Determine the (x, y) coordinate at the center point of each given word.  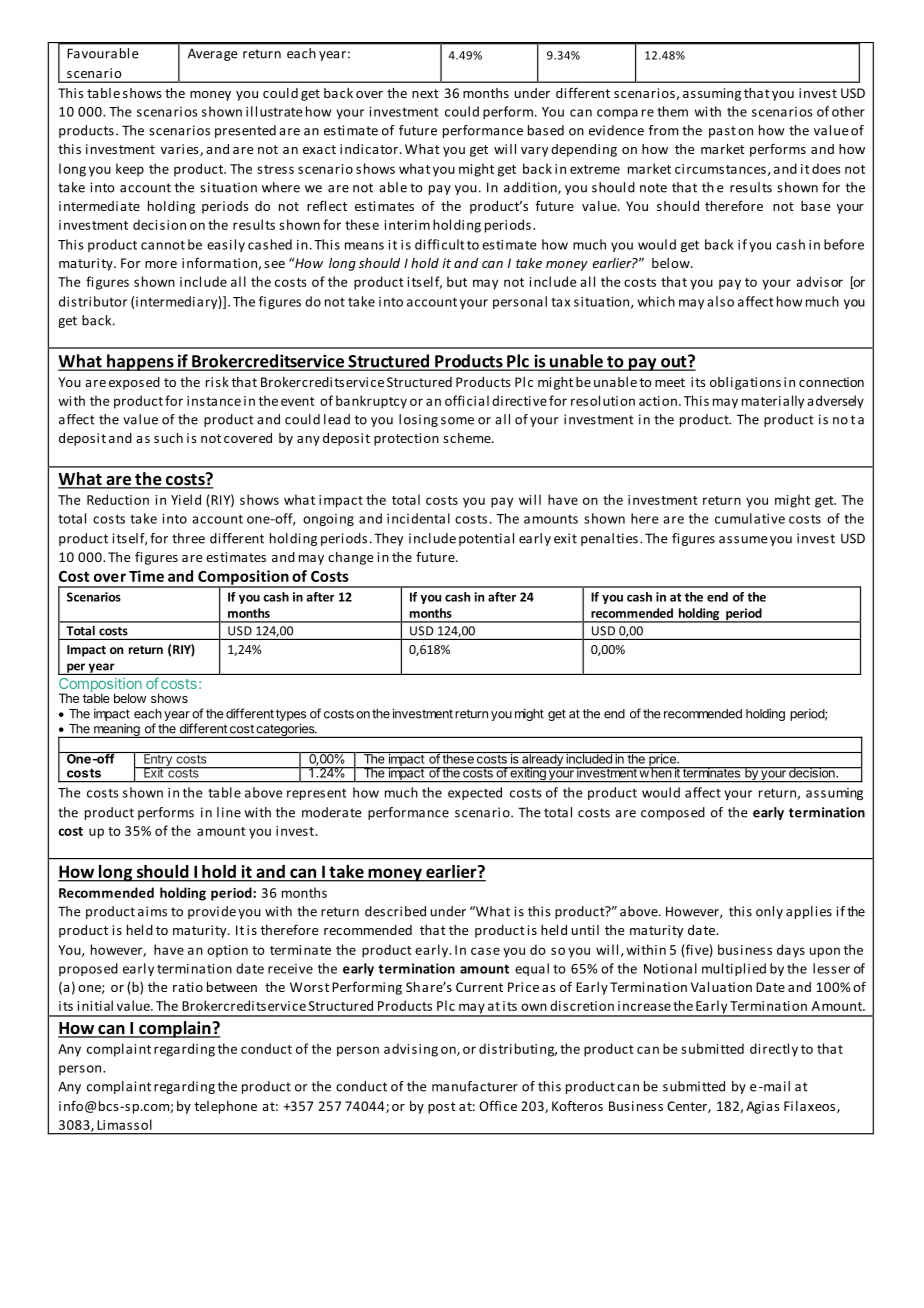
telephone (225, 1107)
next (425, 93)
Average (212, 54)
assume (743, 540)
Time (146, 576)
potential (486, 539)
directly (774, 1050)
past (722, 132)
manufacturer (475, 1086)
